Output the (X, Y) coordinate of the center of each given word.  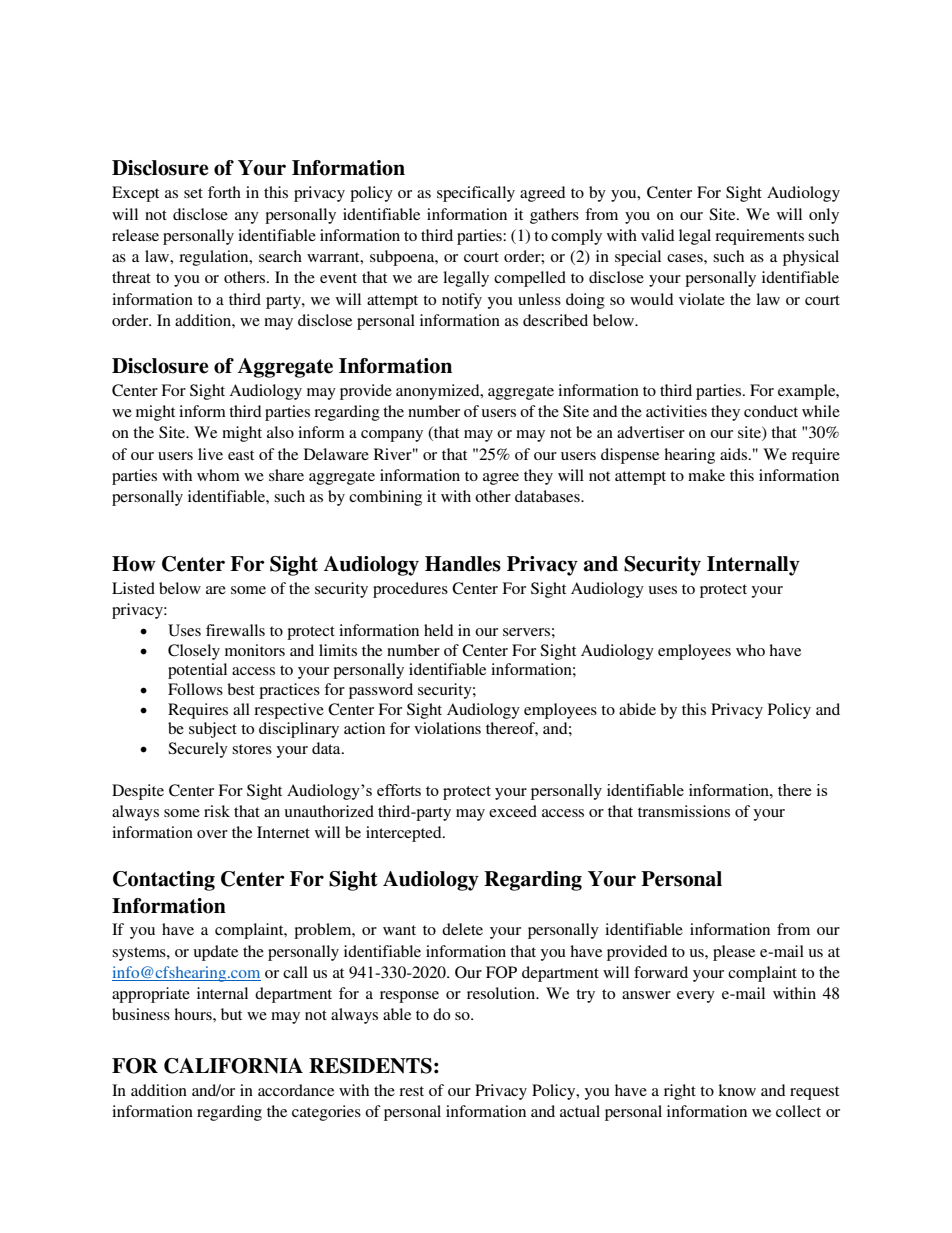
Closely (194, 652)
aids (733, 454)
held (439, 630)
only (824, 216)
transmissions (684, 811)
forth (224, 192)
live (210, 454)
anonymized (439, 392)
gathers (554, 216)
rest (411, 1091)
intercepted (405, 834)
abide (637, 709)
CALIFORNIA (233, 1066)
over (212, 834)
